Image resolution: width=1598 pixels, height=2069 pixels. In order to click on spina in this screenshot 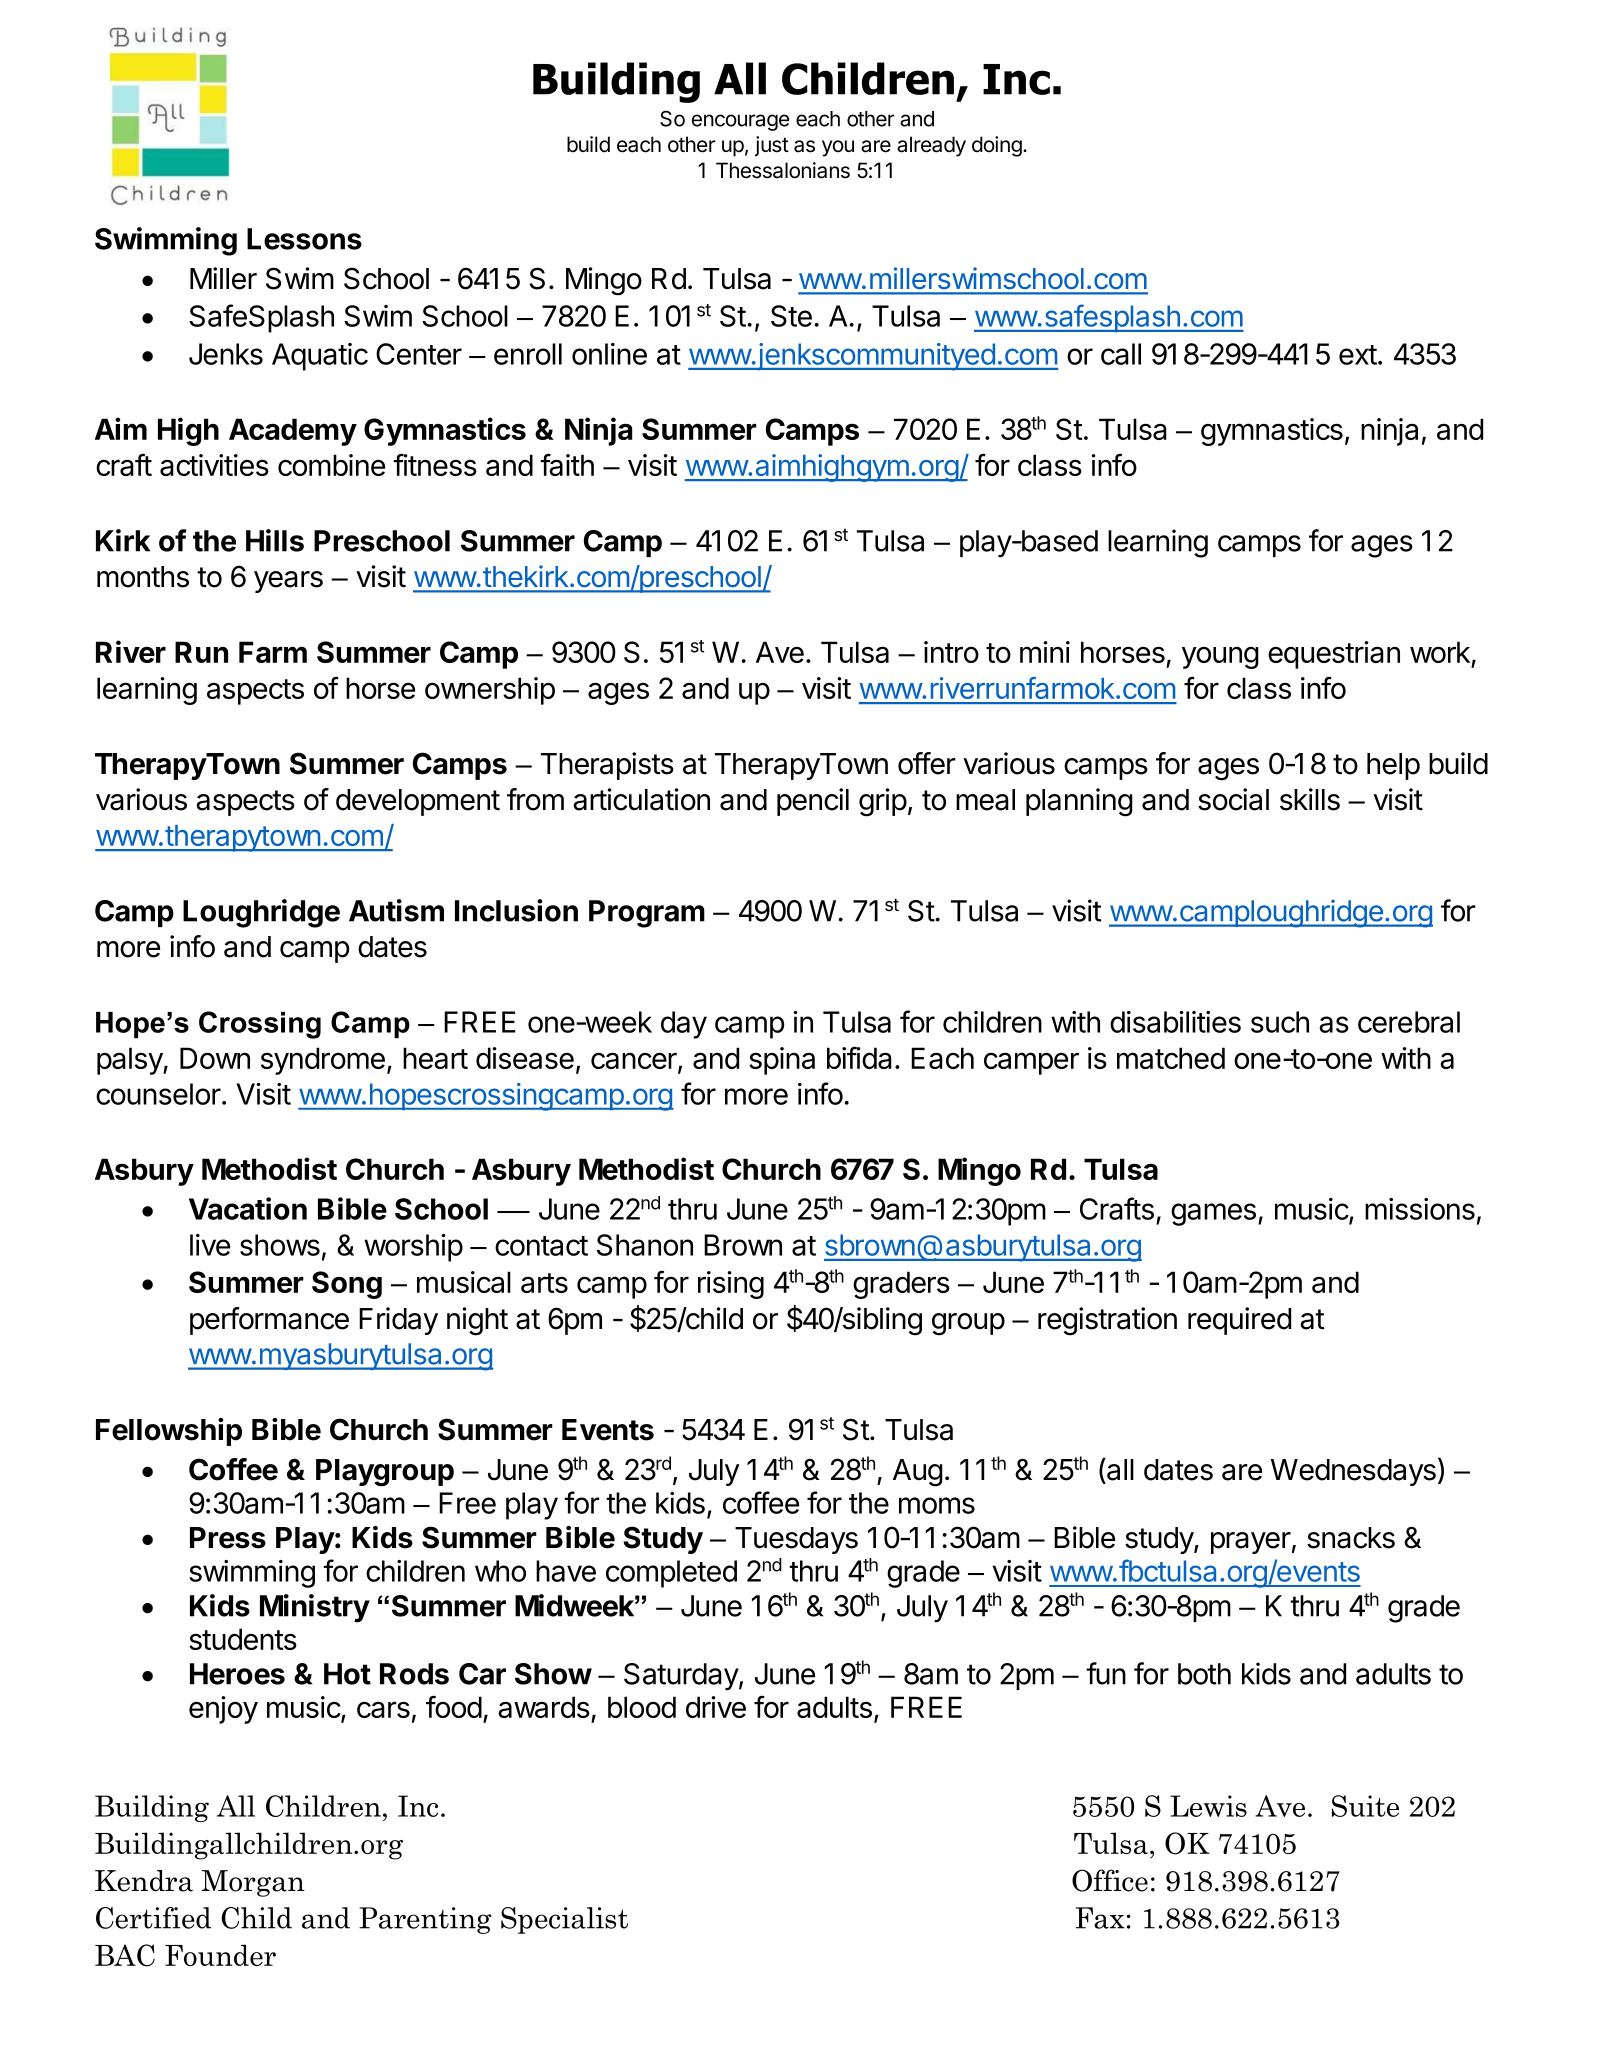, I will do `click(782, 1061)`.
